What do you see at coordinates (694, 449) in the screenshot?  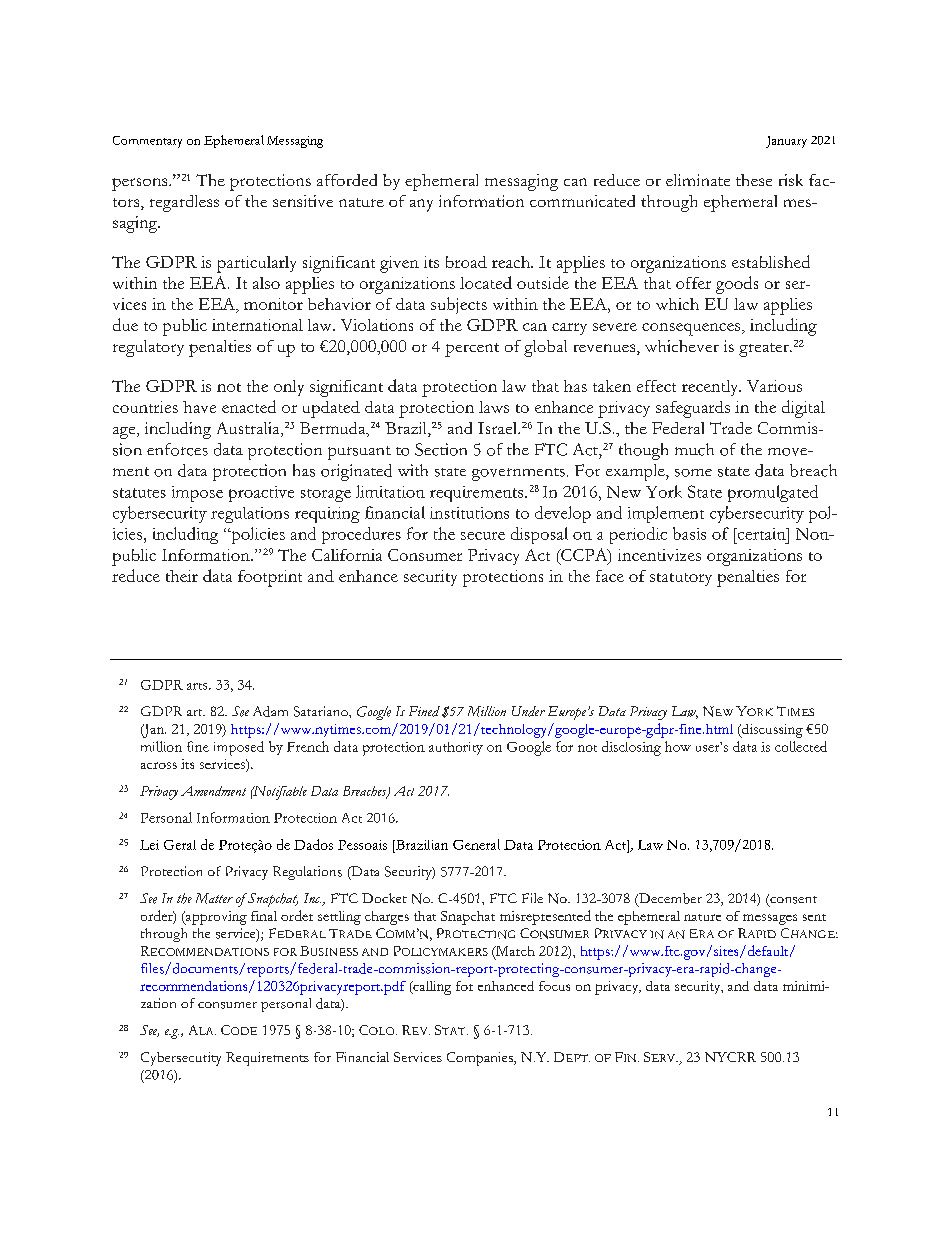 I see `much` at bounding box center [694, 449].
